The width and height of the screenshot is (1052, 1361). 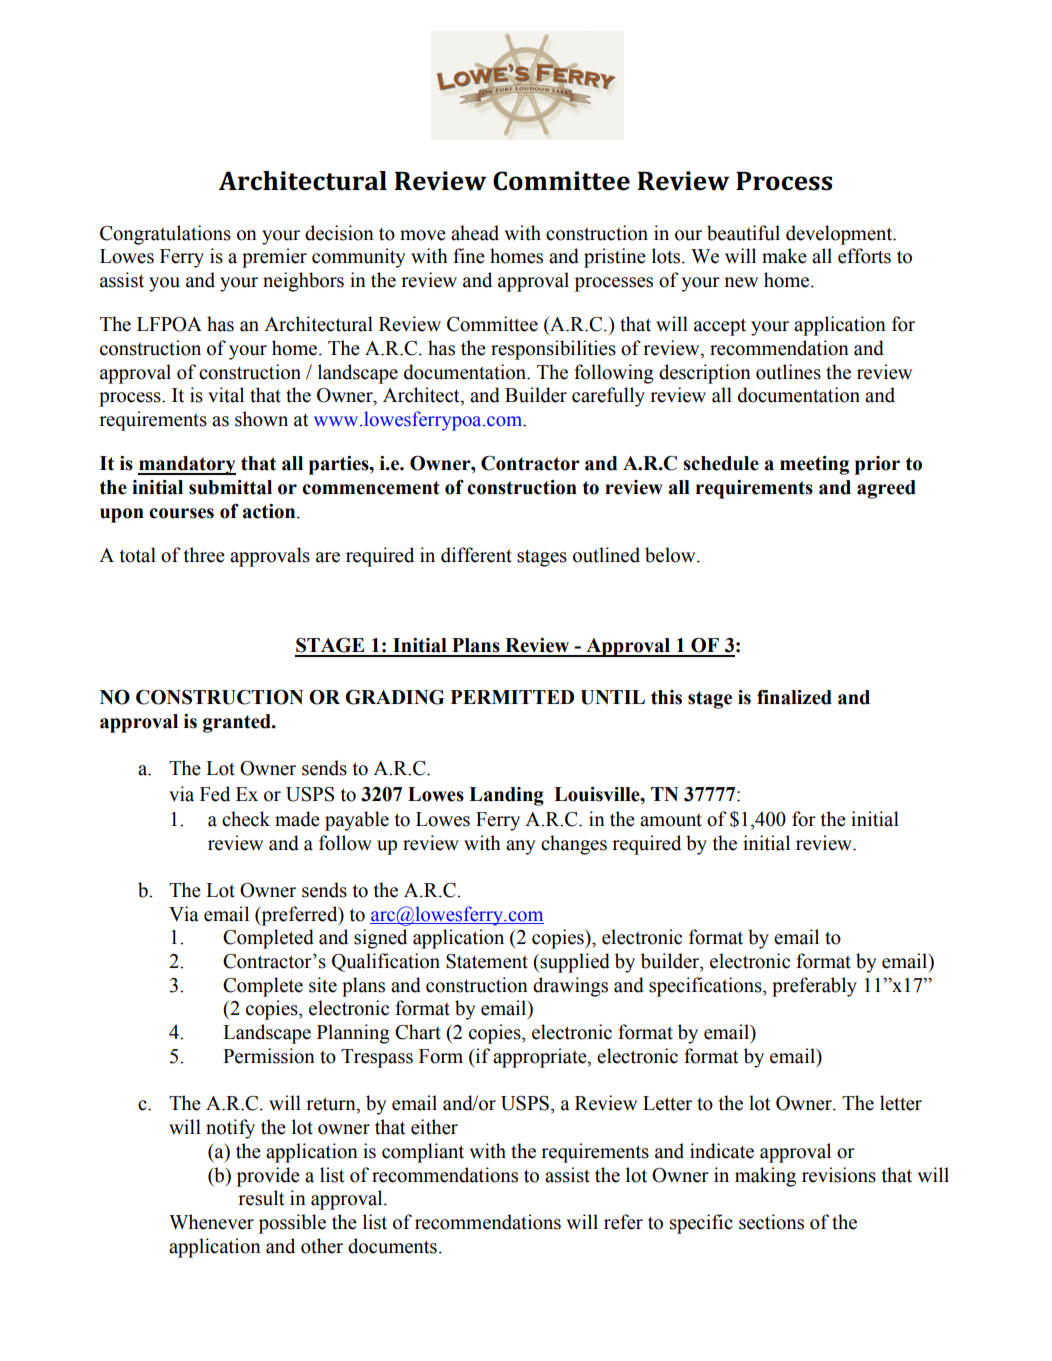 What do you see at coordinates (392, 1246) in the screenshot?
I see `documents` at bounding box center [392, 1246].
